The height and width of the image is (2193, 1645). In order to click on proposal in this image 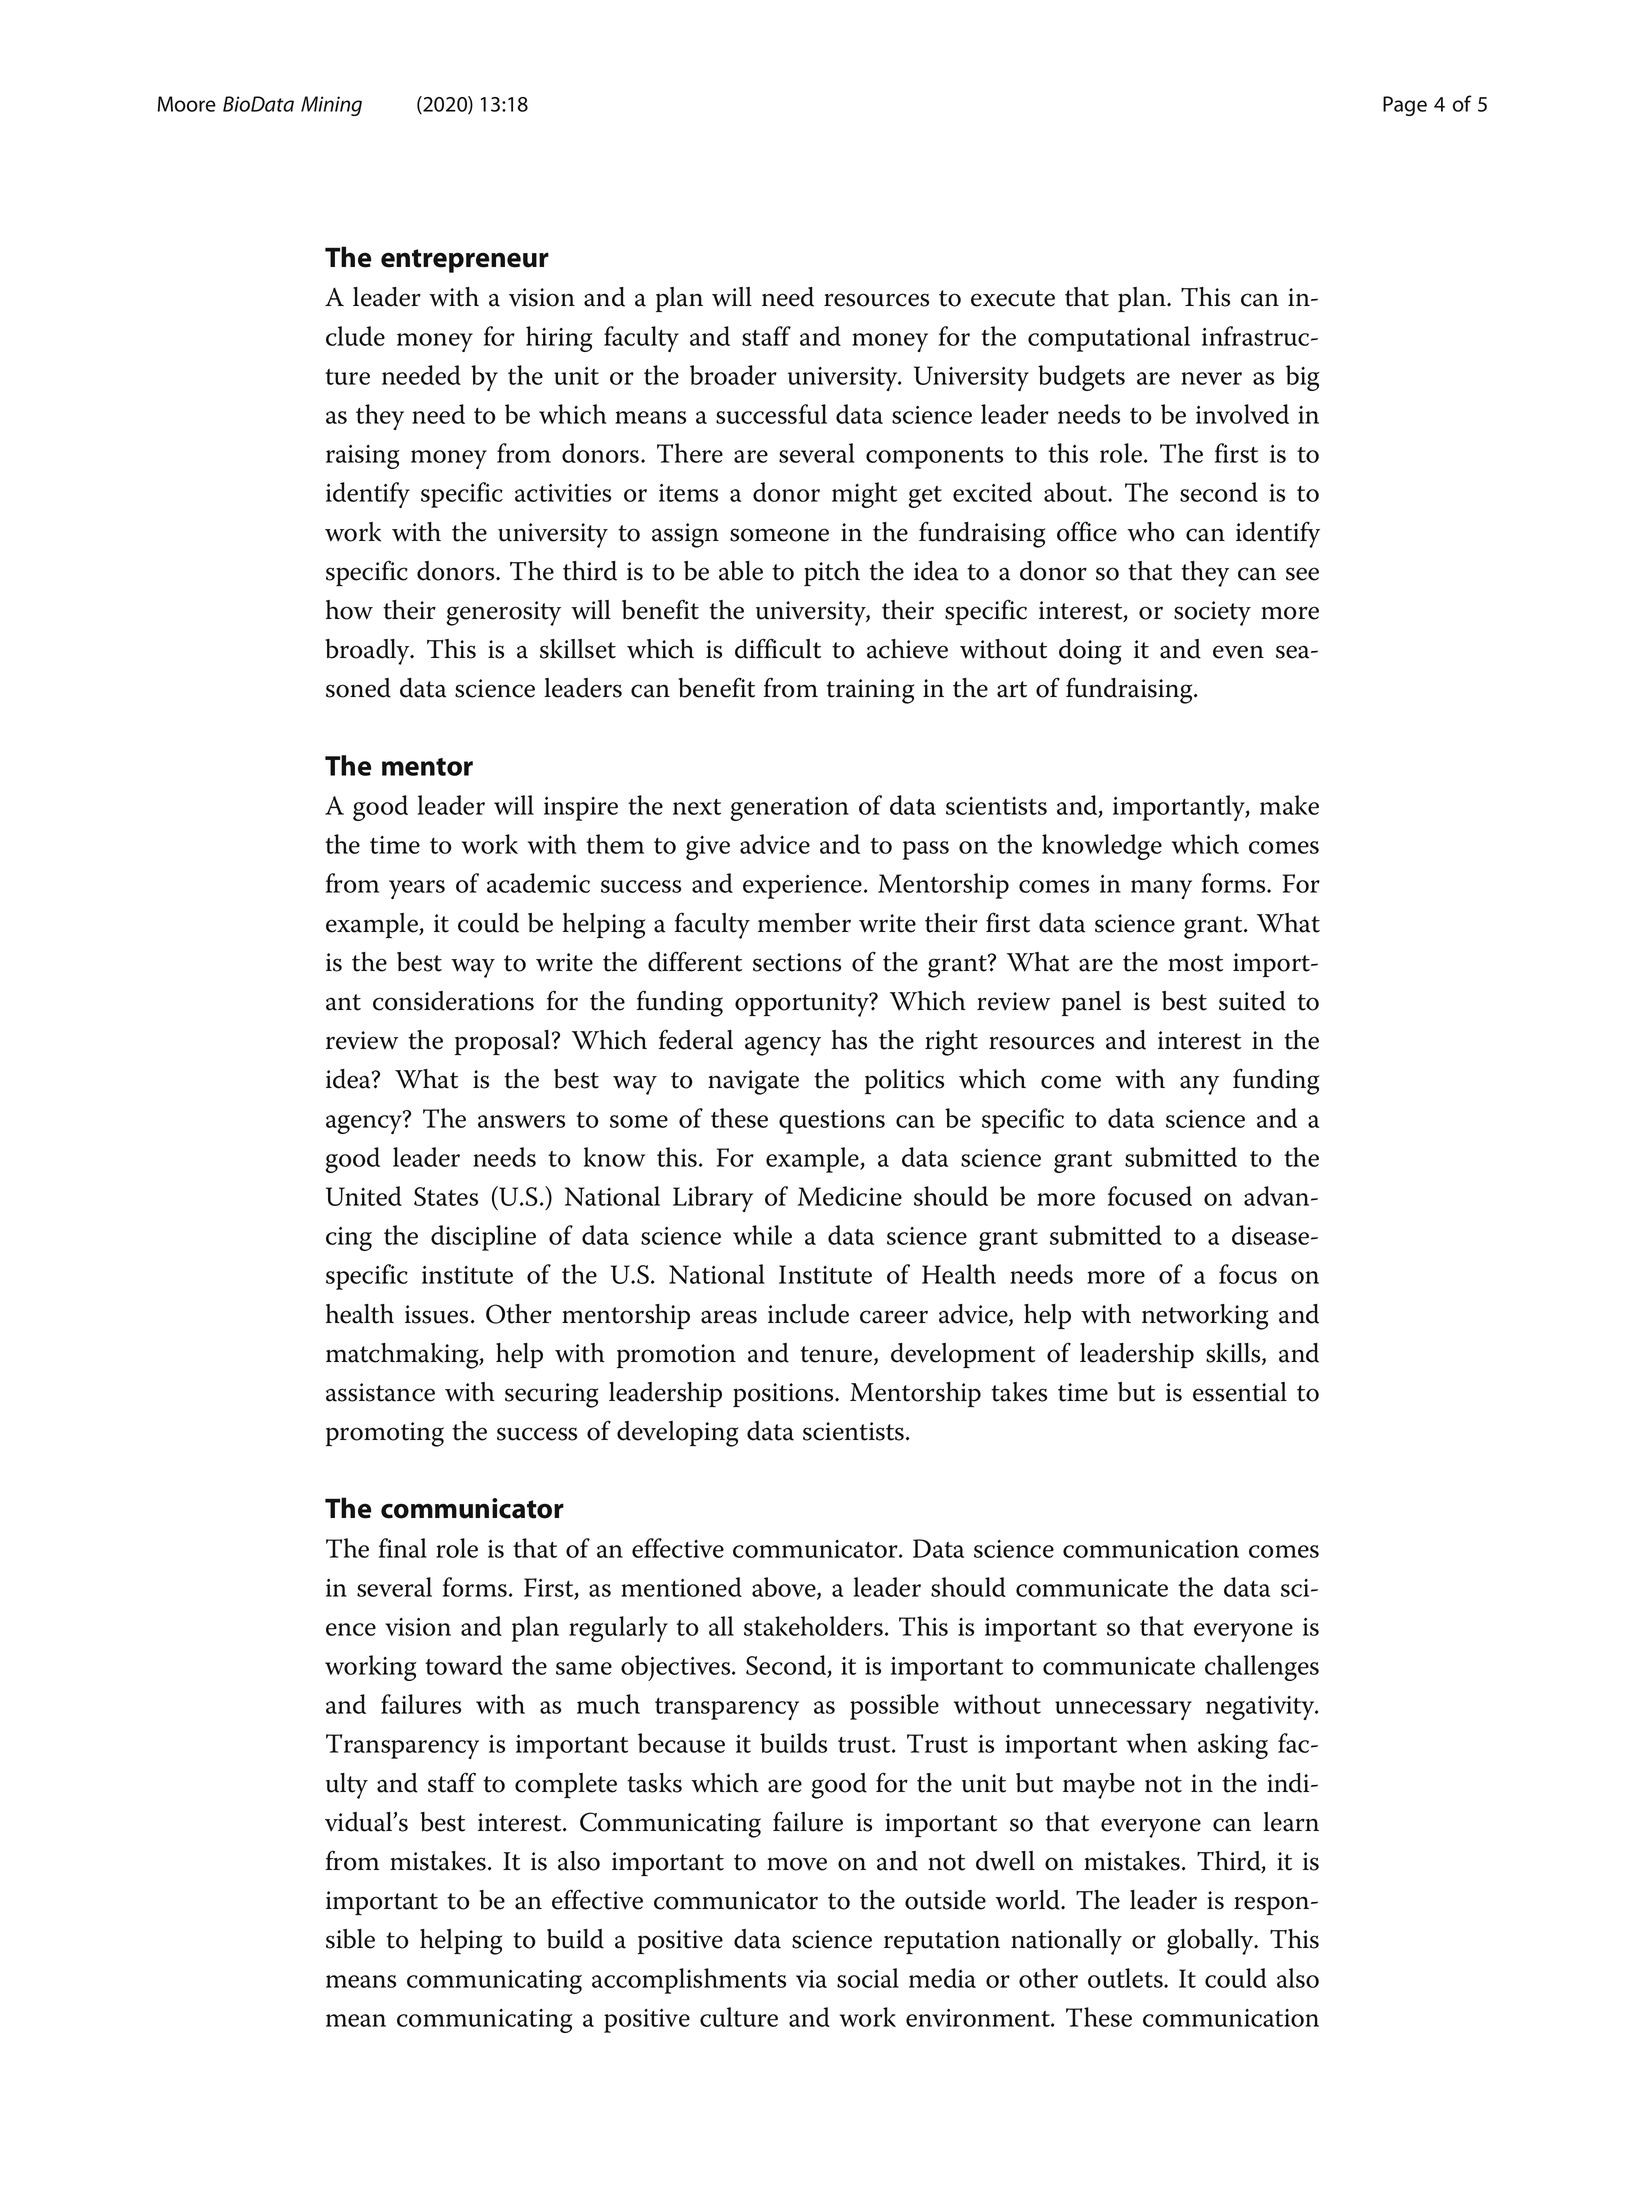, I will do `click(504, 1042)`.
